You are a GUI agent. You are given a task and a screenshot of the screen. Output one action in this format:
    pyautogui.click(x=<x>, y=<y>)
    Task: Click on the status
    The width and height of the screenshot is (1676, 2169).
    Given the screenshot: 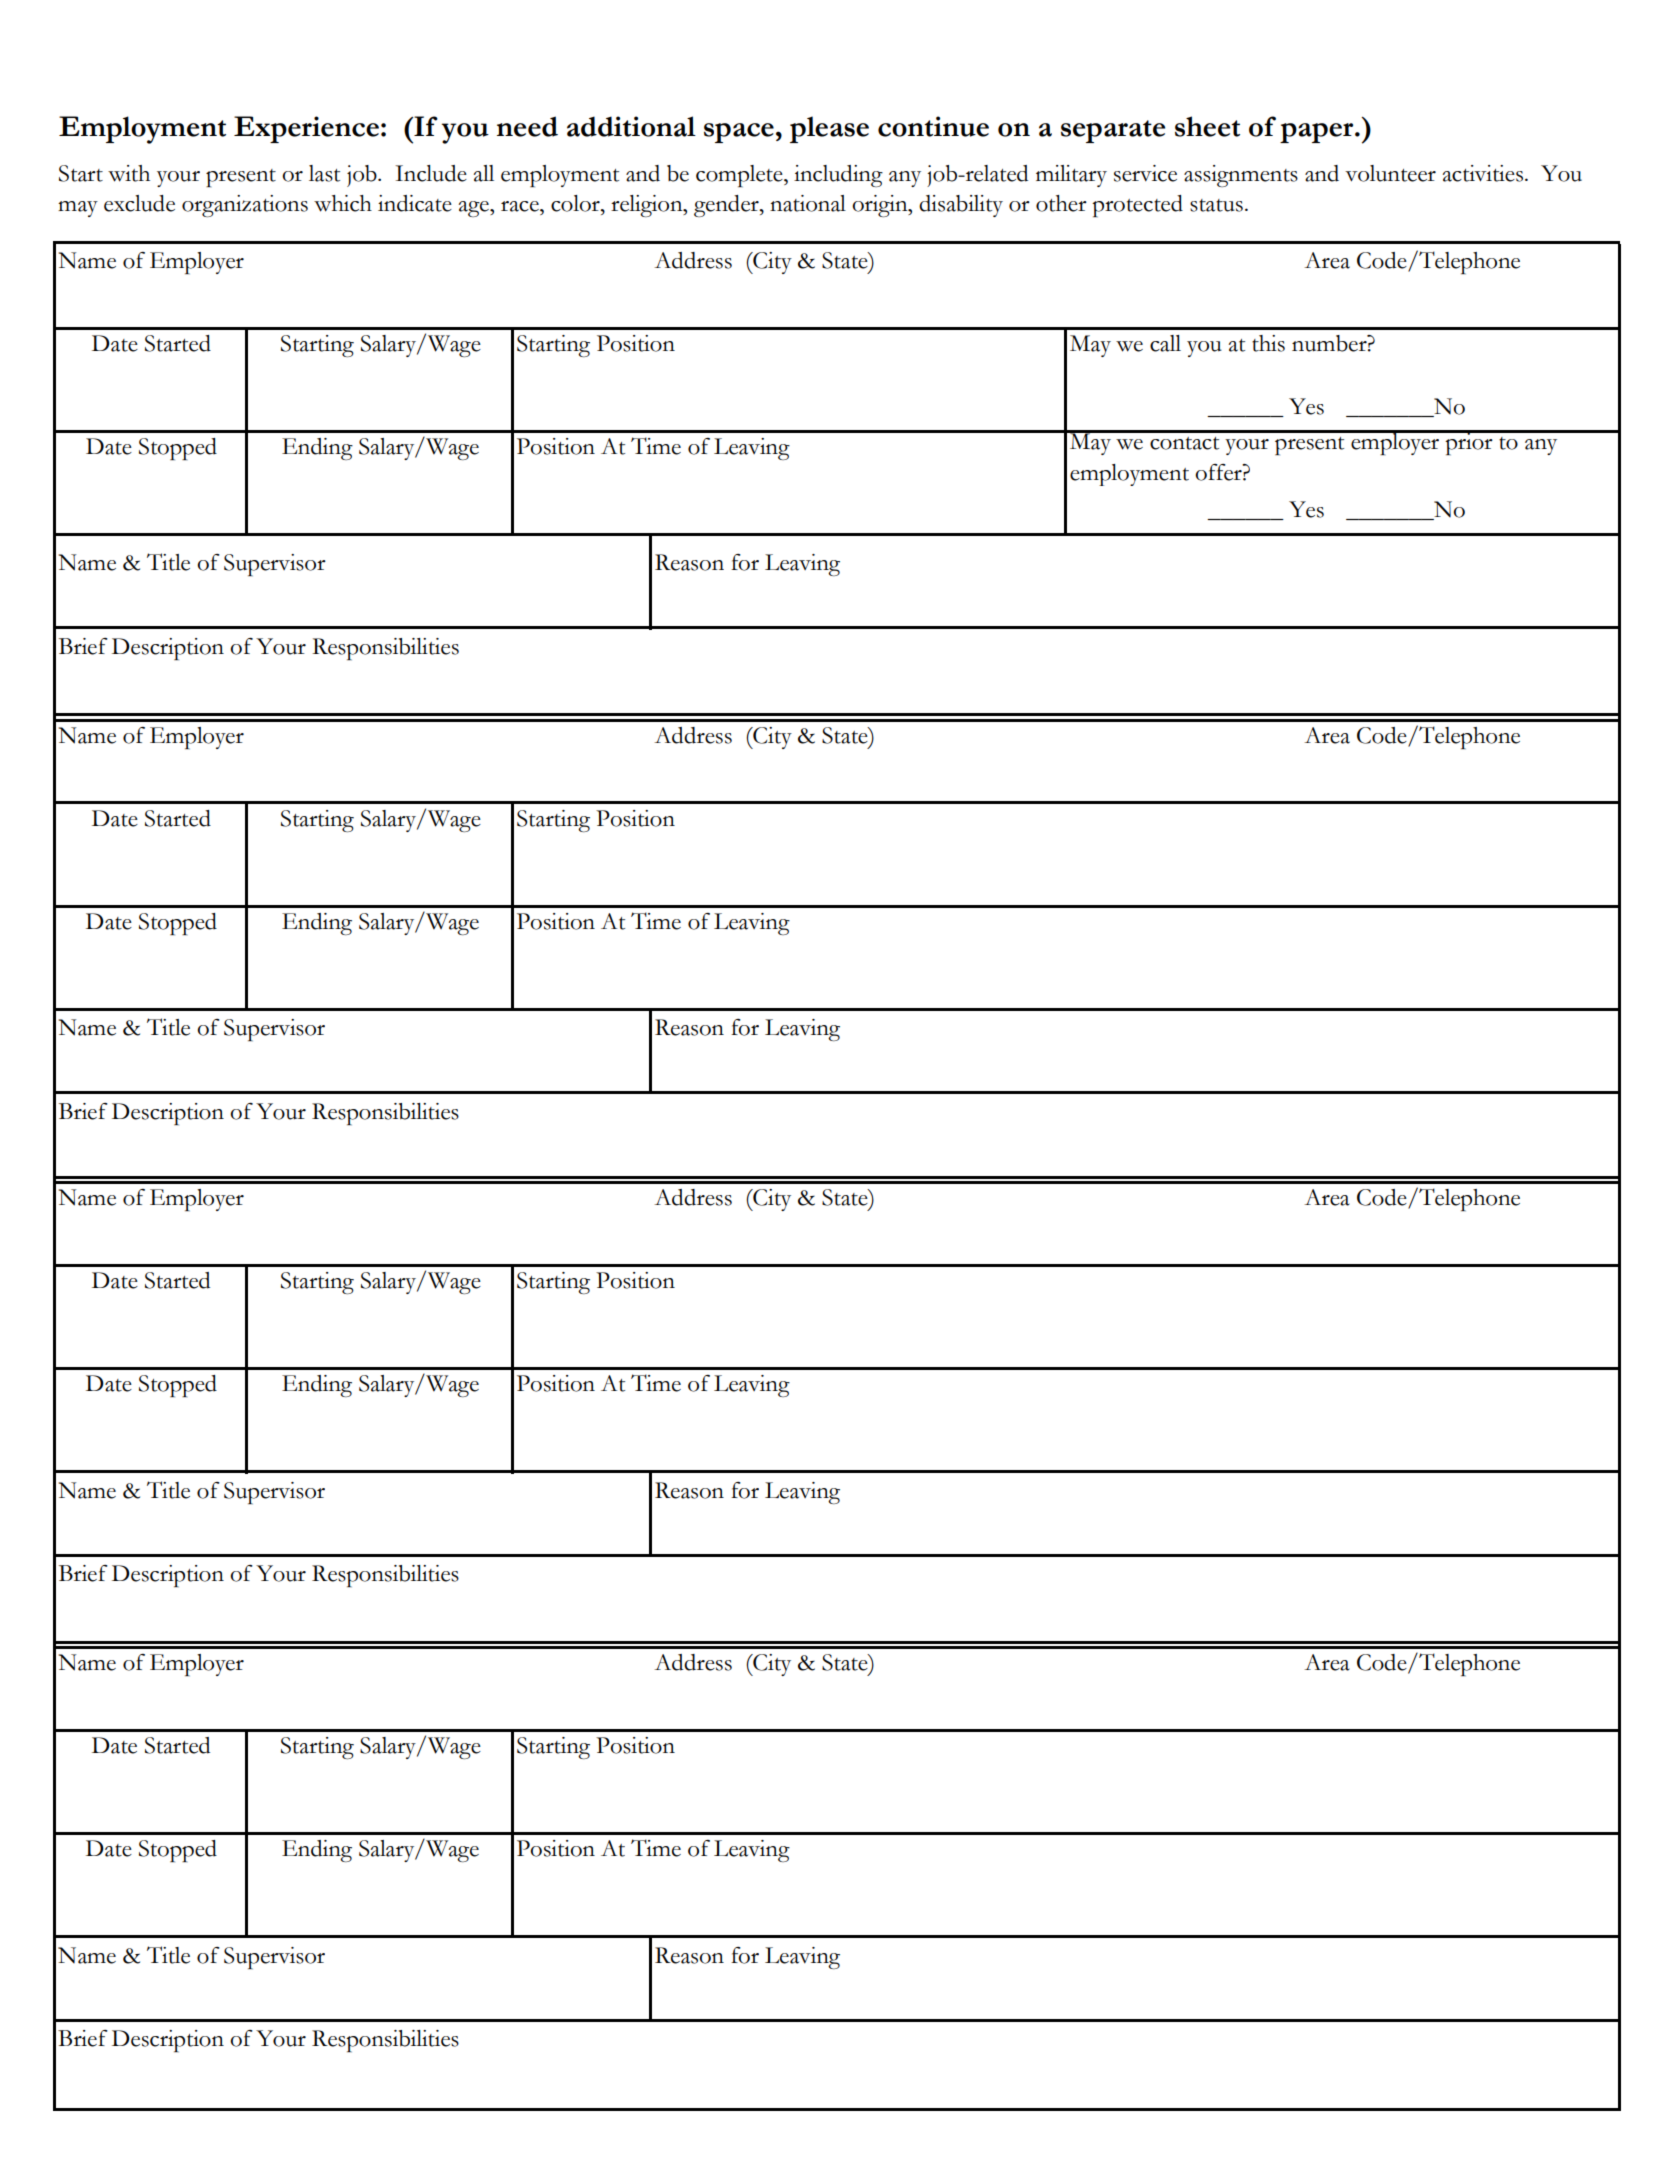 What is the action you would take?
    pyautogui.click(x=1216, y=205)
